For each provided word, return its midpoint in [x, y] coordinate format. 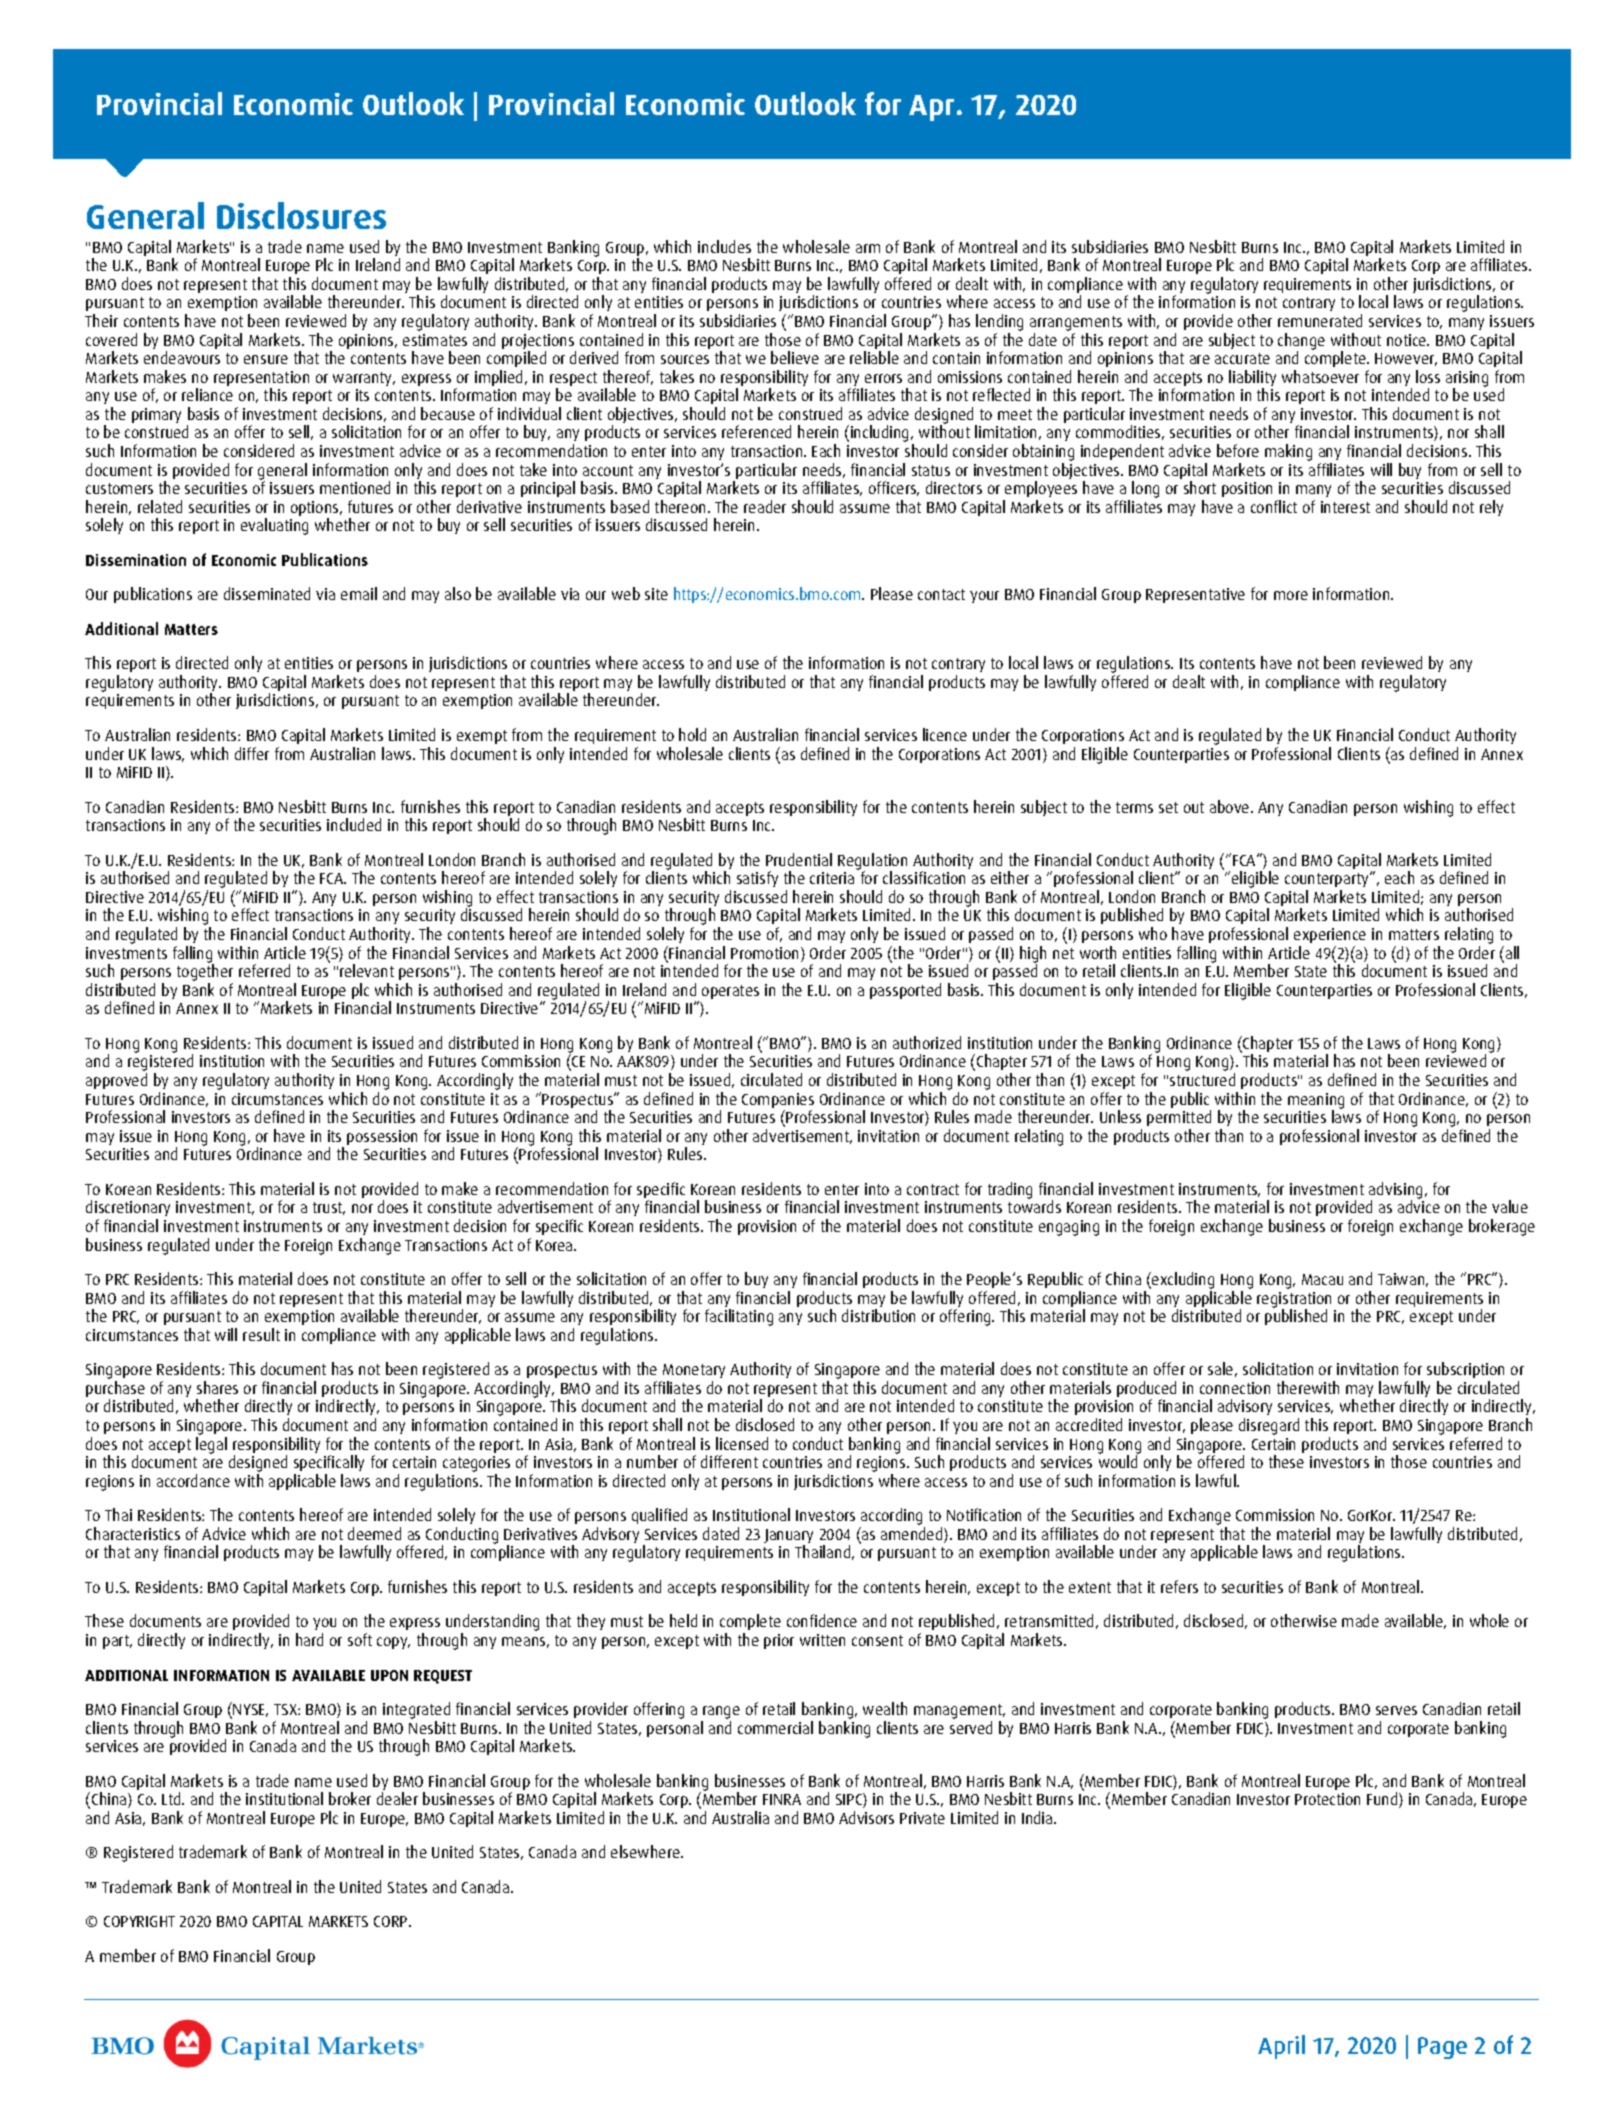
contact [941, 594]
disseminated [267, 593]
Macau [1322, 1279]
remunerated [1320, 320]
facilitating [739, 1317]
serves [1396, 1710]
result [261, 1334]
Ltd [172, 1798]
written [822, 1640]
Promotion [764, 953]
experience [1330, 935]
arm [868, 248]
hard [309, 1639]
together [205, 974]
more [1291, 595]
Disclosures [301, 215]
